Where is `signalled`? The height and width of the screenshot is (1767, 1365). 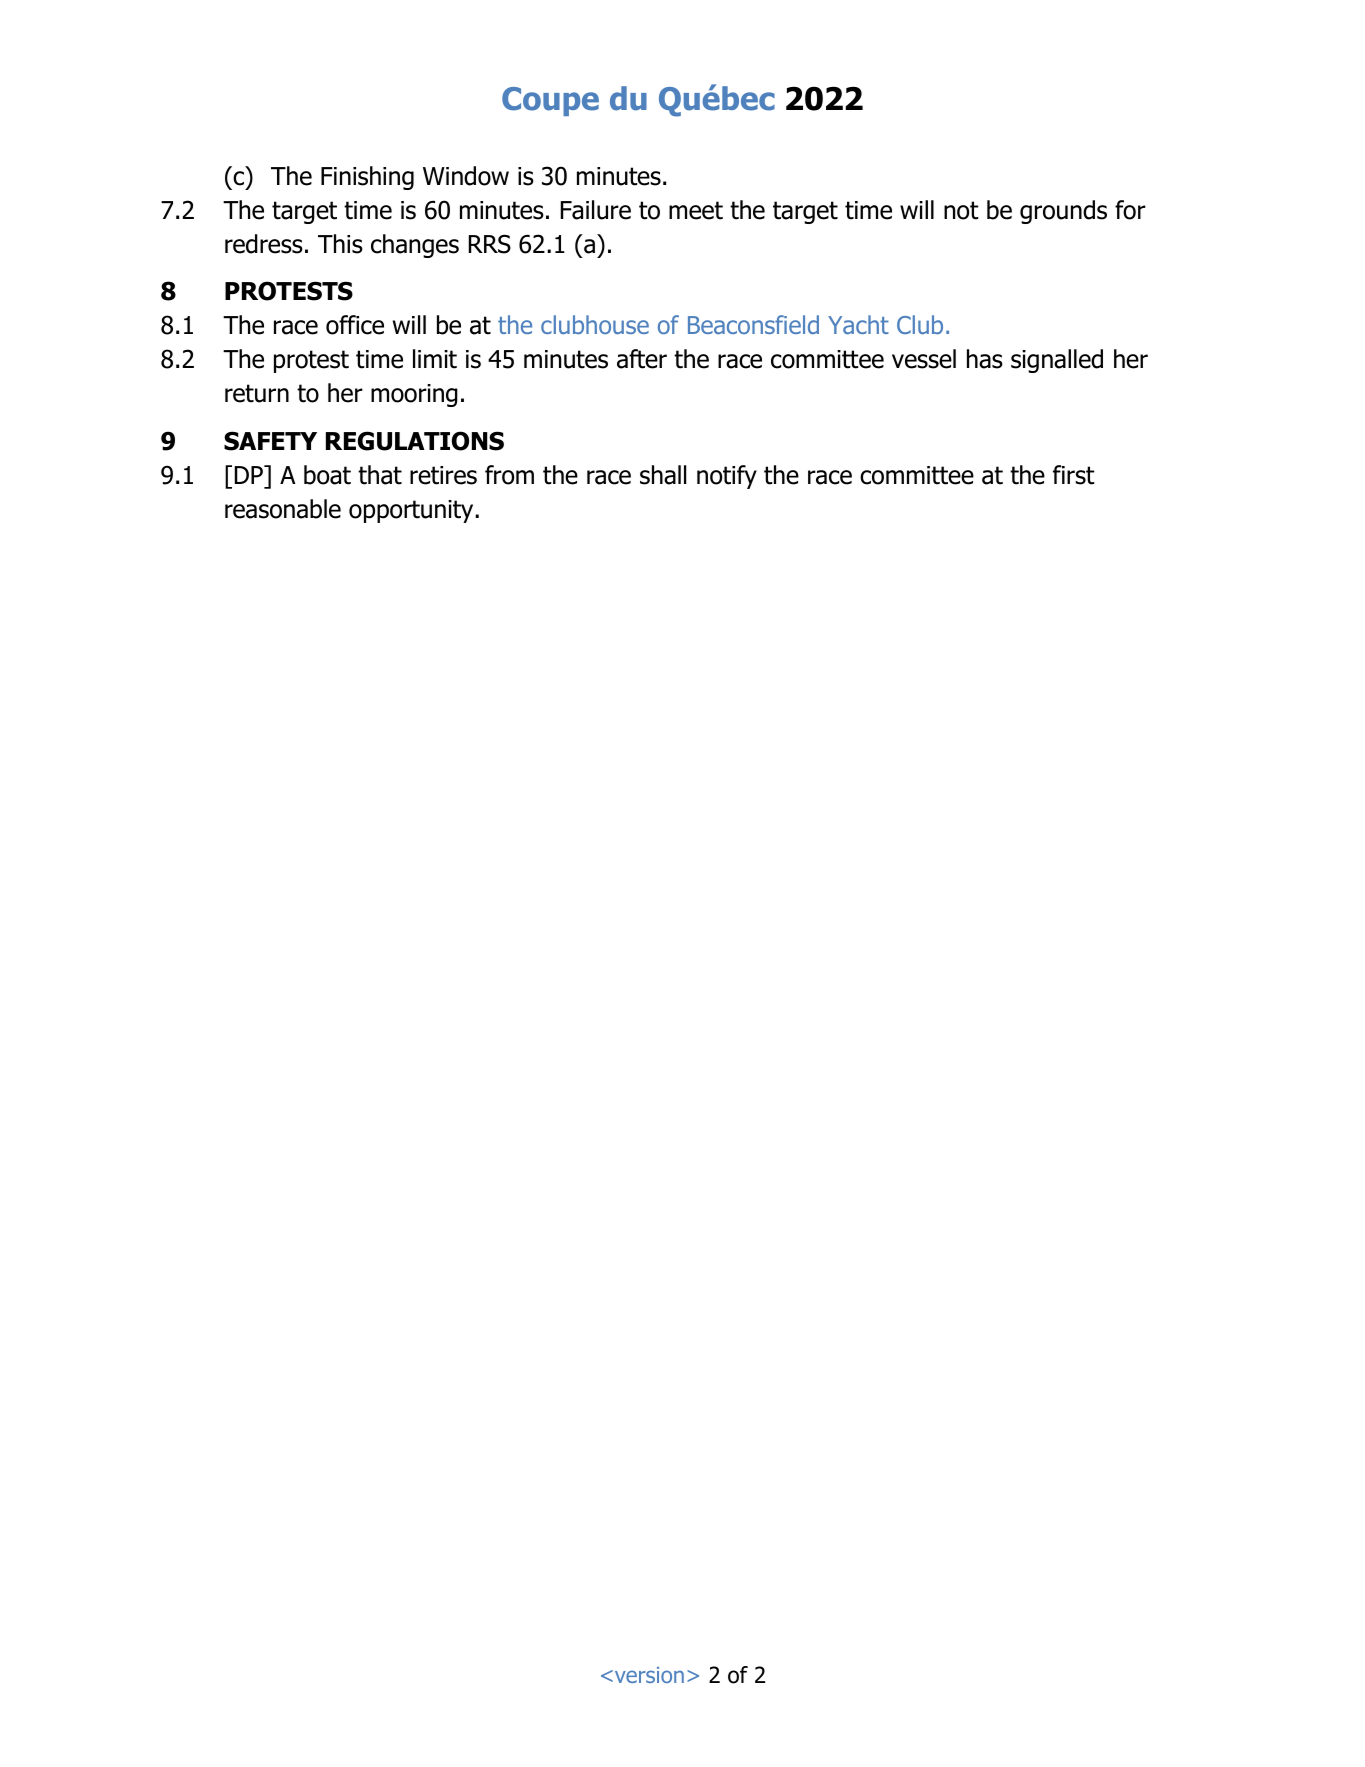 signalled is located at coordinates (1057, 361).
